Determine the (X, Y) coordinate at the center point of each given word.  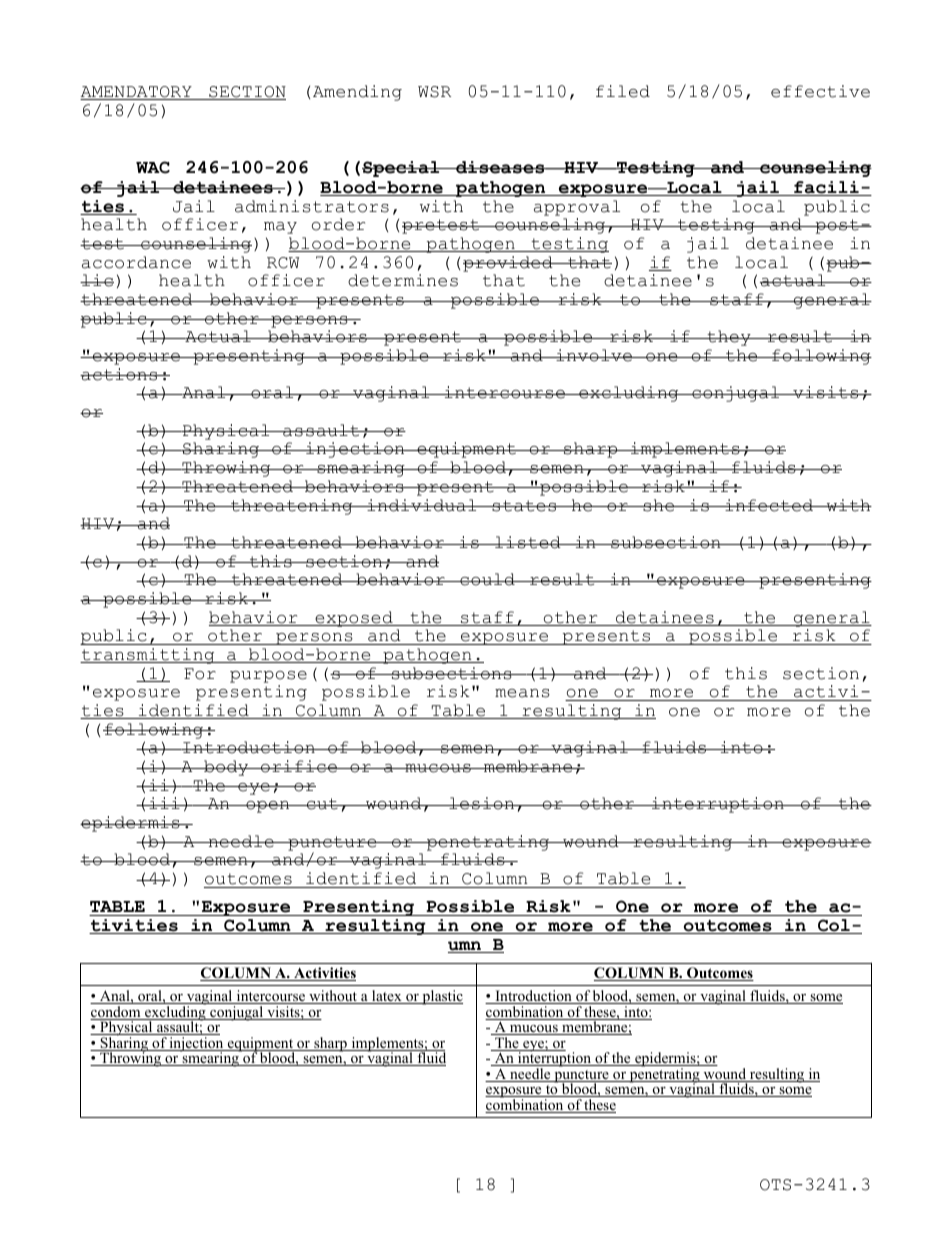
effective (820, 91)
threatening (292, 507)
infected (769, 505)
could (487, 579)
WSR (434, 92)
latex (387, 997)
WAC (153, 167)
